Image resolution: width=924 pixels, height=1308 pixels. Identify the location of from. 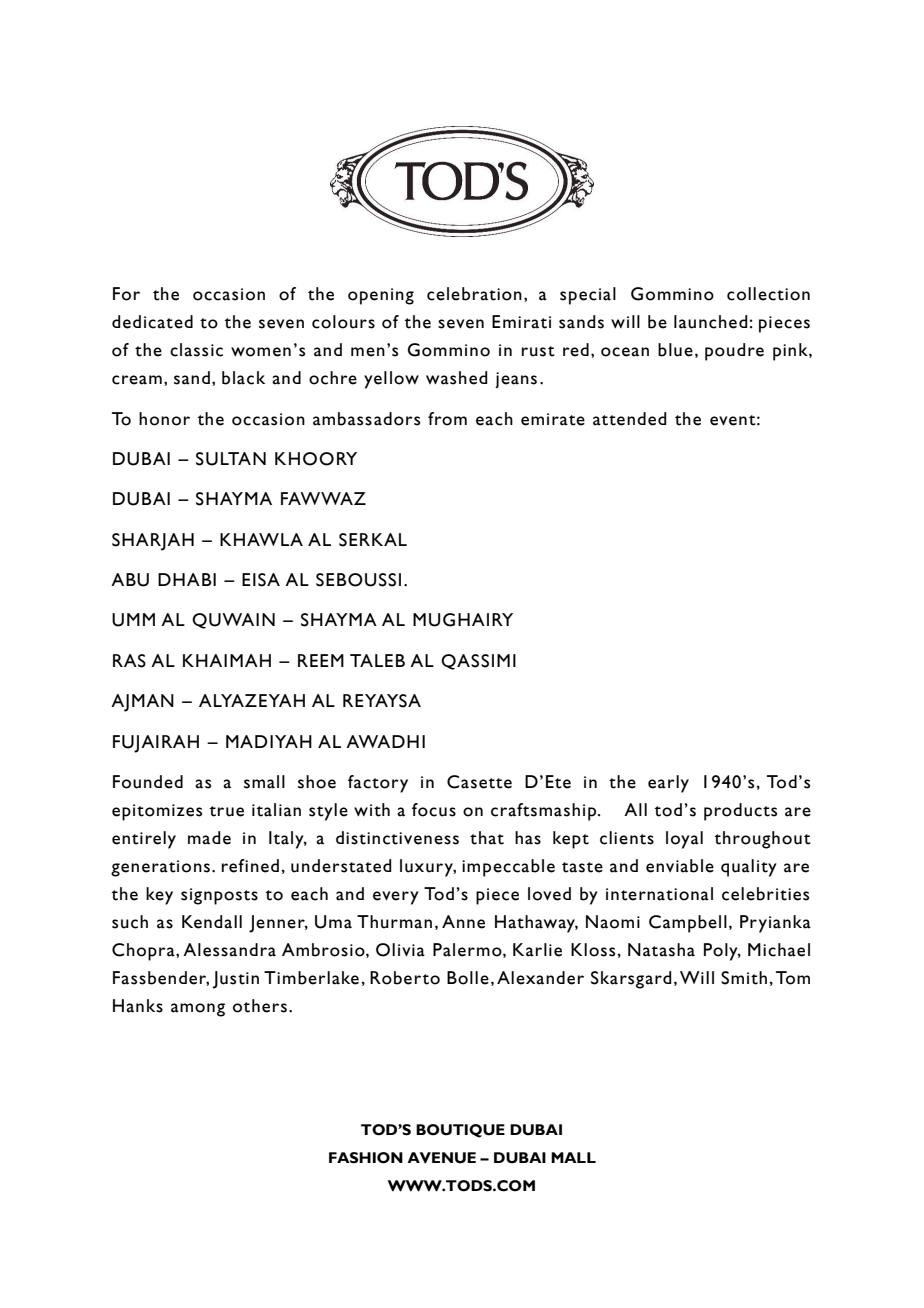
(447, 419).
